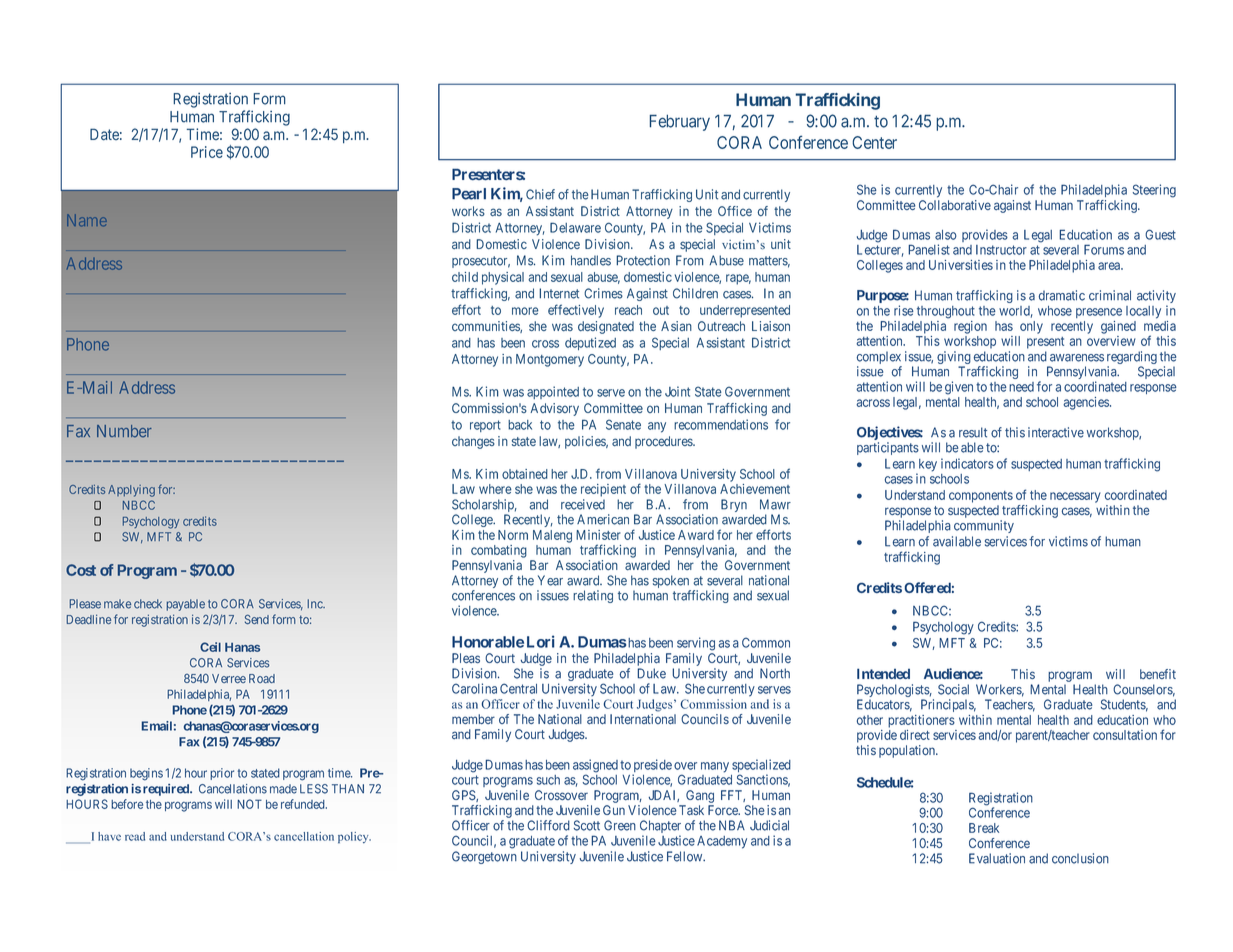  I want to click on dramatic, so click(1061, 295).
